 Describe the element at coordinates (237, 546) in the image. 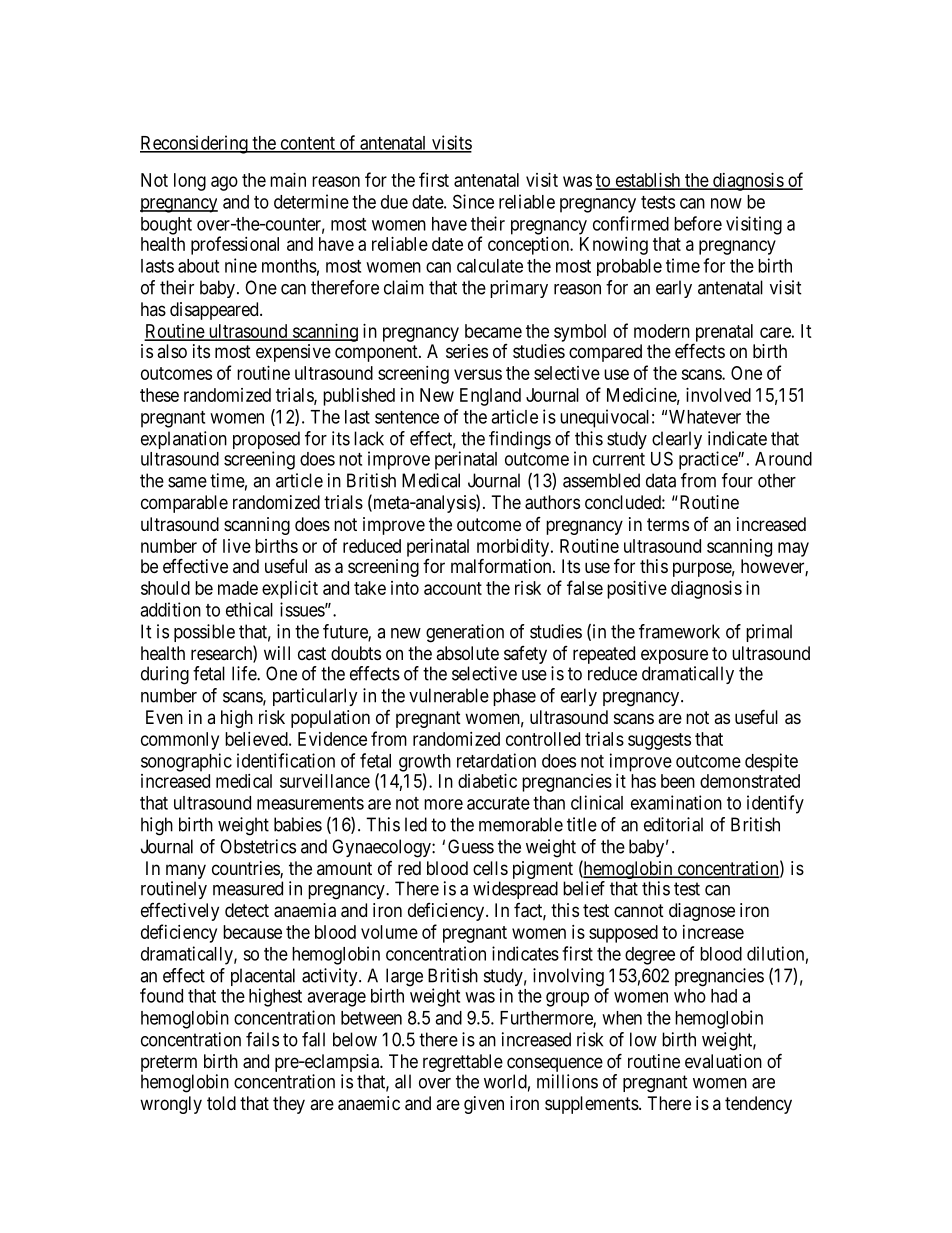

I see `live` at that location.
